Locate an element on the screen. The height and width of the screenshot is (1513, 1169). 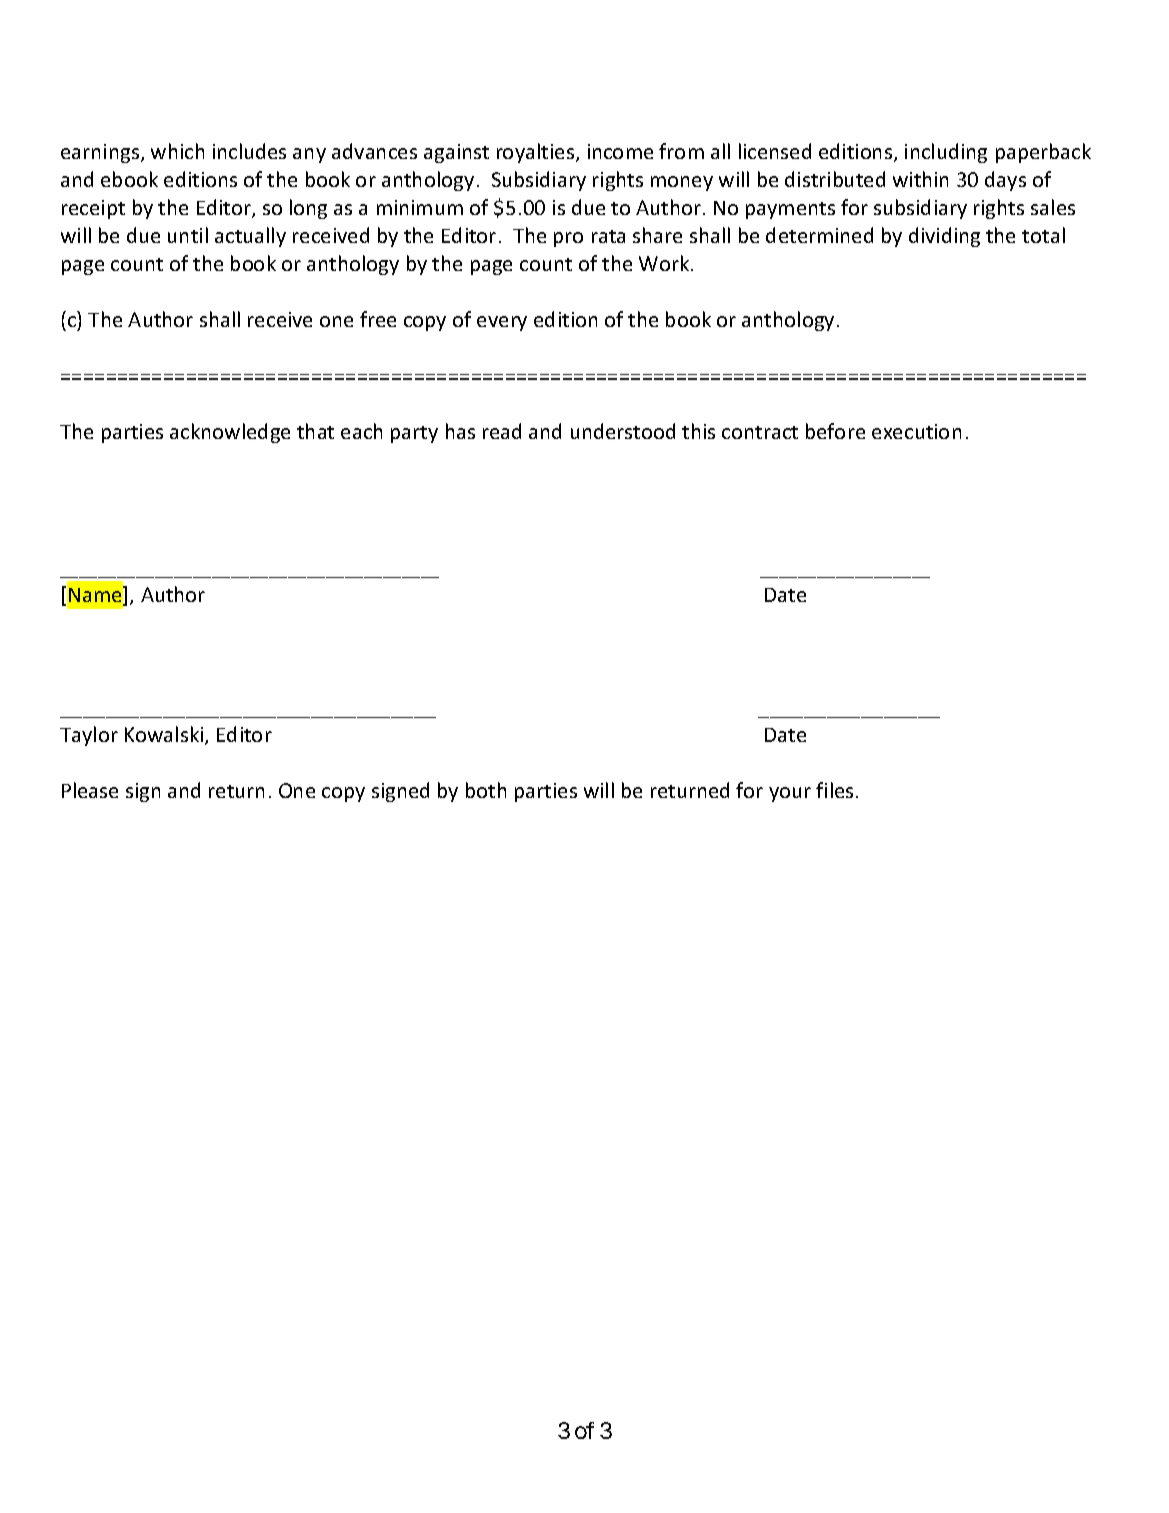
every is located at coordinates (502, 323).
